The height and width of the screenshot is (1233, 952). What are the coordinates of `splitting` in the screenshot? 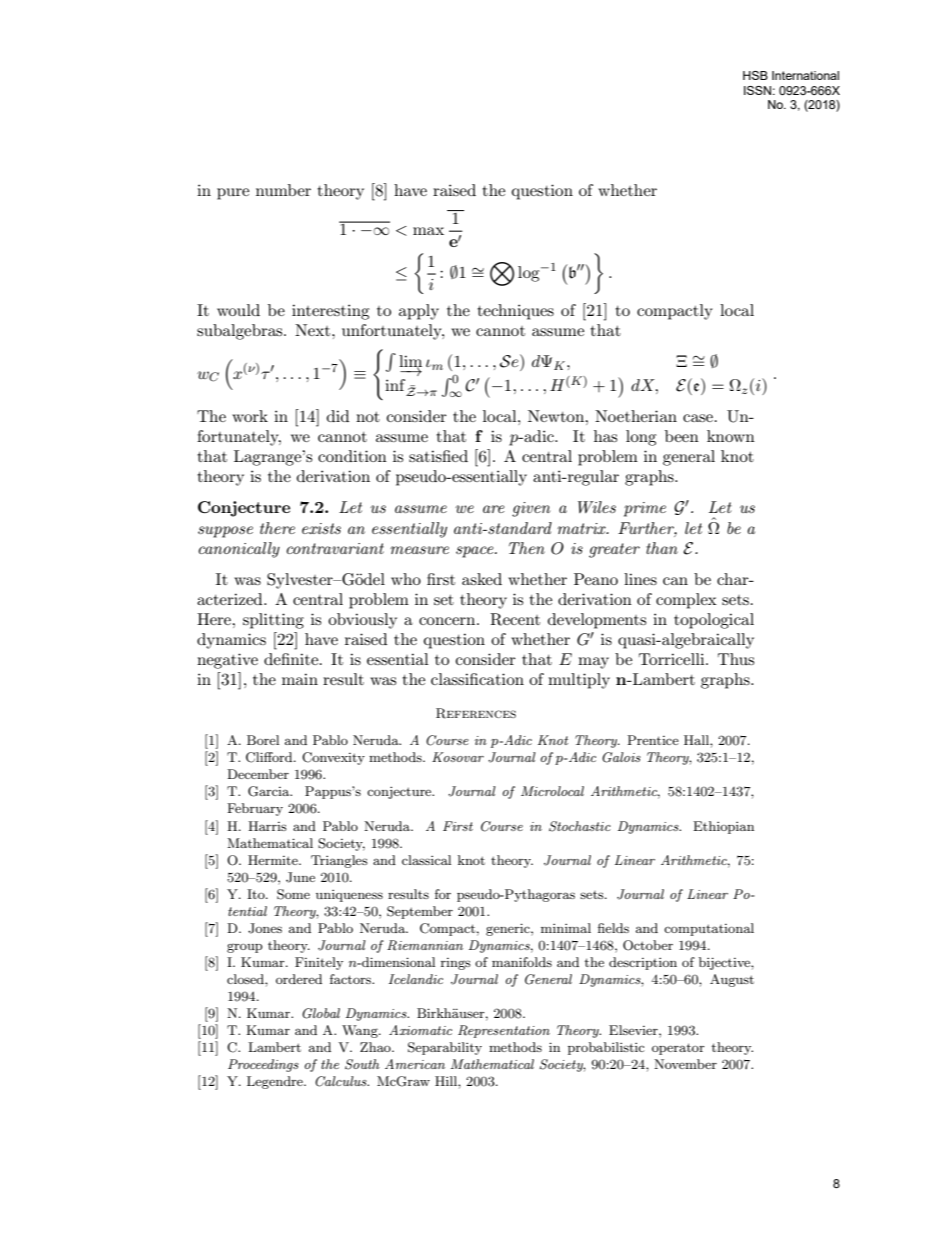 It's located at (273, 621).
